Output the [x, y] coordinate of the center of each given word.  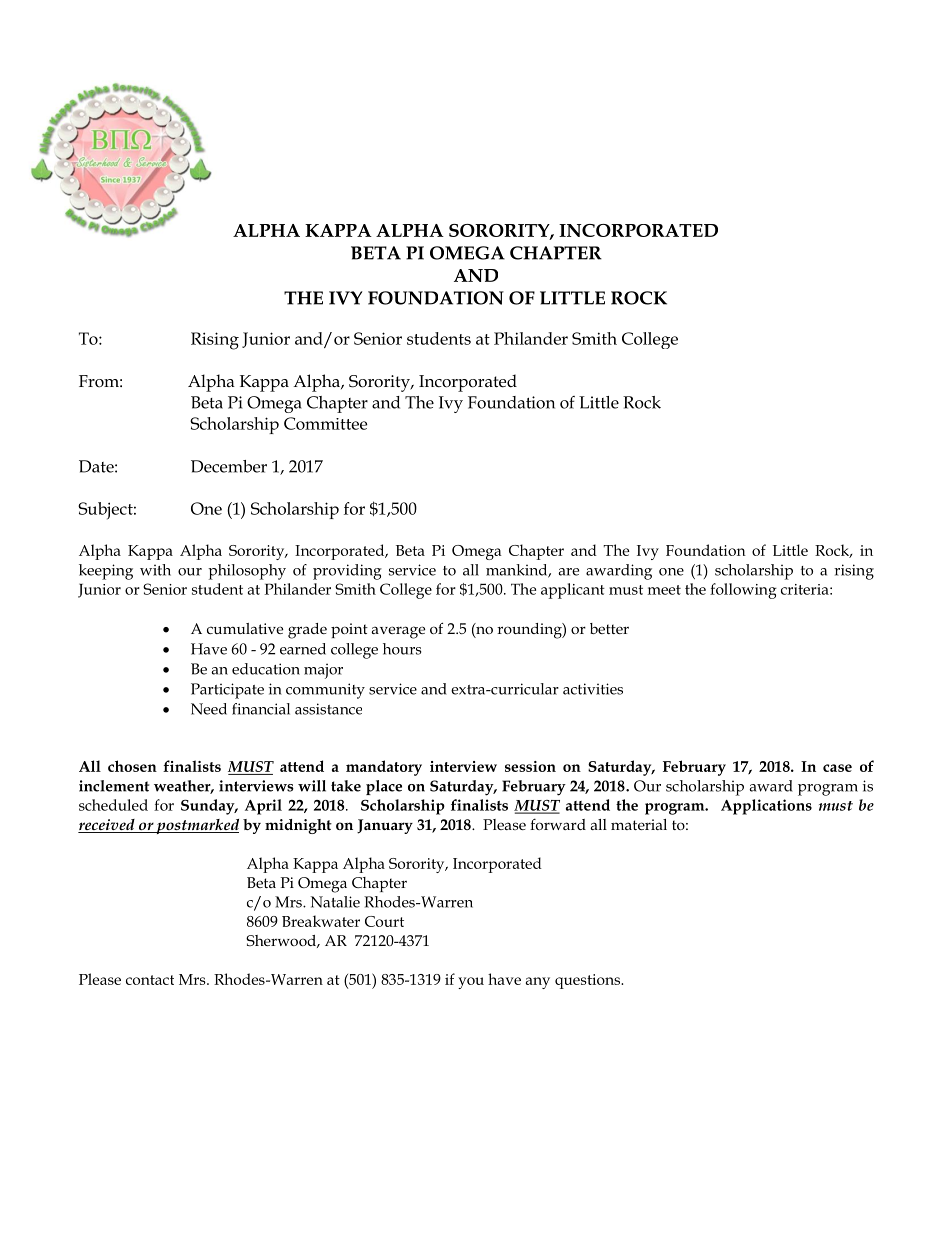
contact [150, 980]
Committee [325, 423]
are [568, 572]
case [837, 768]
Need [209, 709]
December [229, 466]
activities [593, 689]
